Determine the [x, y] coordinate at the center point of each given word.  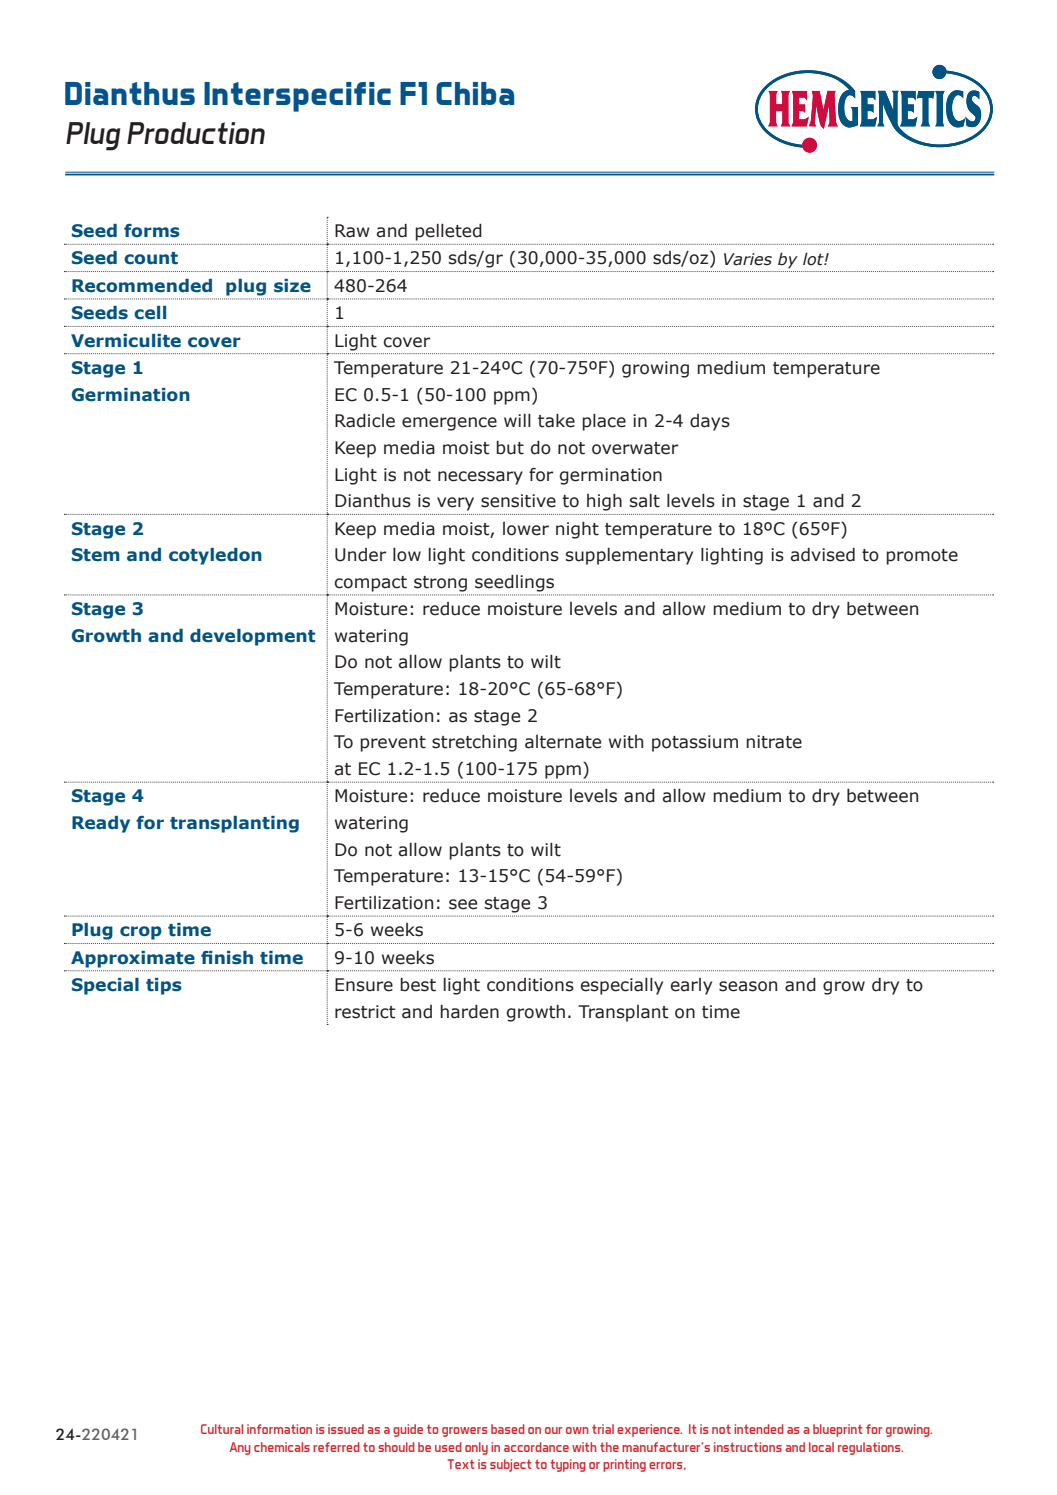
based [508, 1429]
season [748, 986]
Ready [101, 824]
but [510, 448]
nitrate [774, 742]
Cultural [222, 1429]
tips [164, 986]
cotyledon [215, 556]
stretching [474, 743]
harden [469, 1012]
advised [822, 555]
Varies [748, 259]
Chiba [475, 93]
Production [196, 133]
